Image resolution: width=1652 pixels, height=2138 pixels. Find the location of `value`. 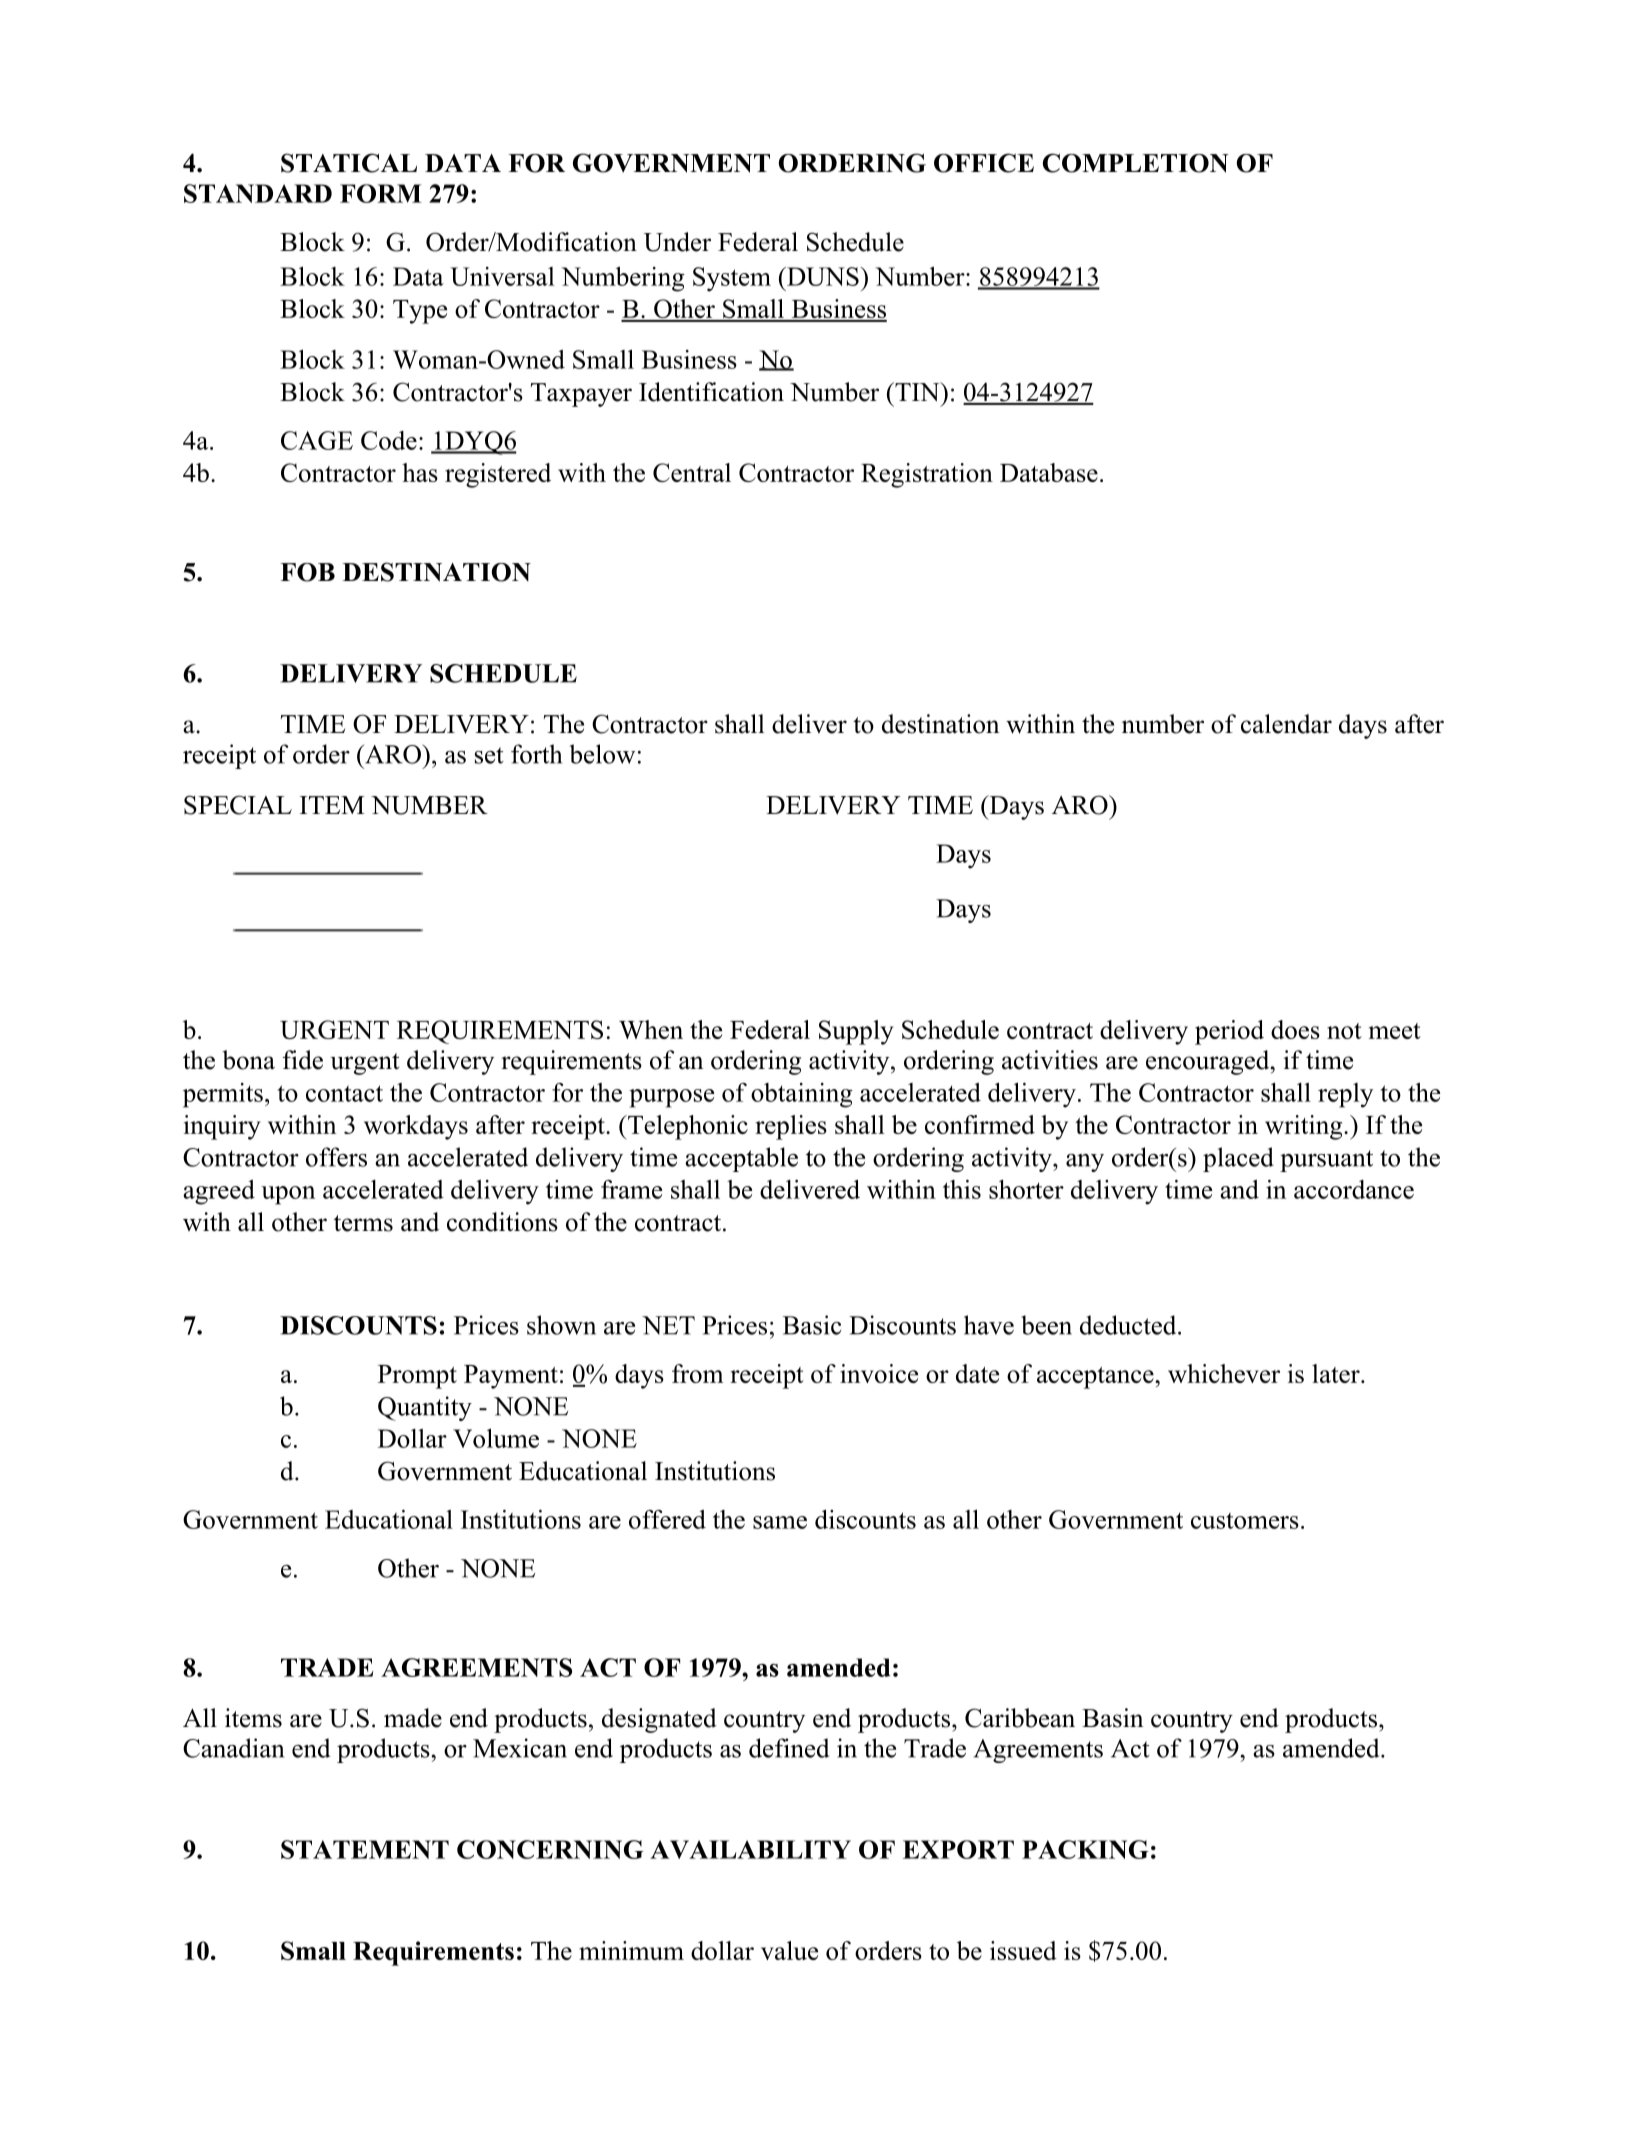

value is located at coordinates (789, 1950).
